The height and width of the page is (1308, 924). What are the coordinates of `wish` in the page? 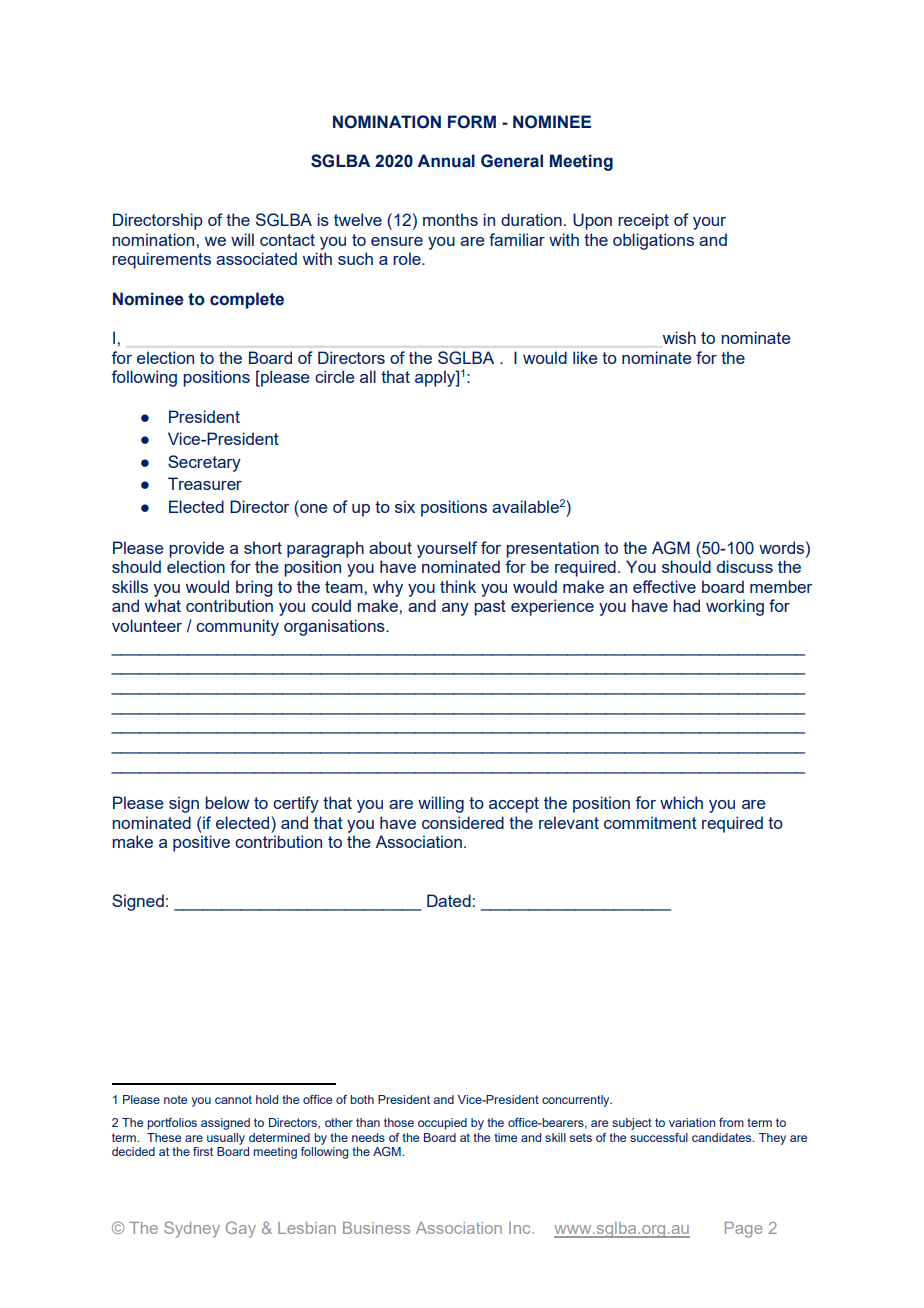 It's located at (679, 337).
